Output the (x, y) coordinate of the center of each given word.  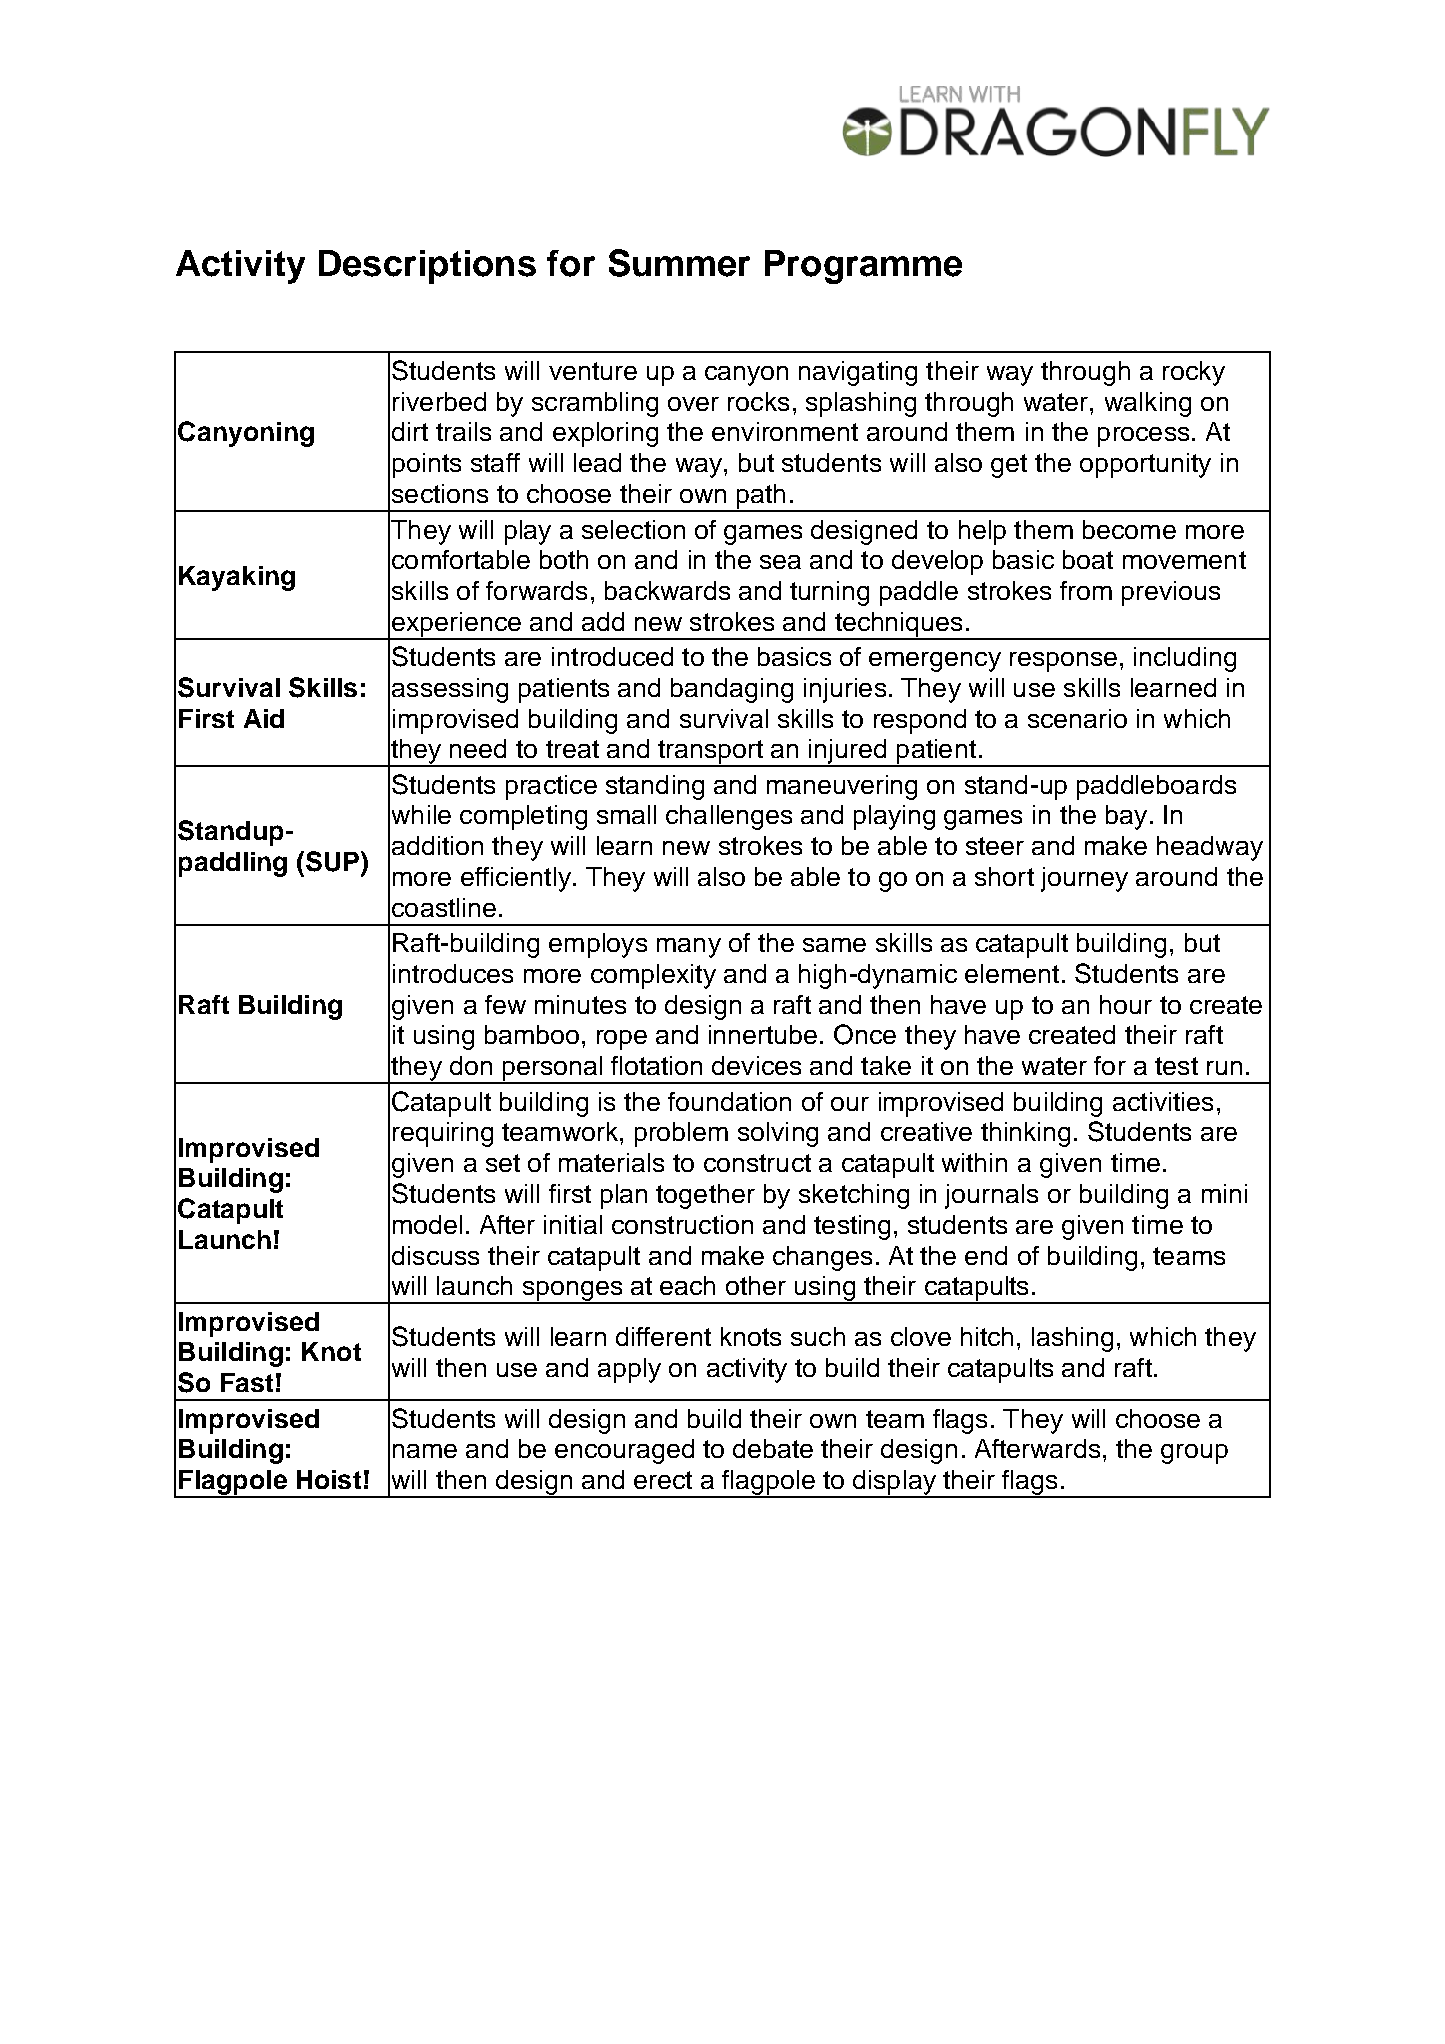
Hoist (329, 1479)
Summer (679, 263)
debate (773, 1448)
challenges (729, 817)
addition (437, 845)
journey (1084, 879)
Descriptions (427, 267)
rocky (1194, 373)
